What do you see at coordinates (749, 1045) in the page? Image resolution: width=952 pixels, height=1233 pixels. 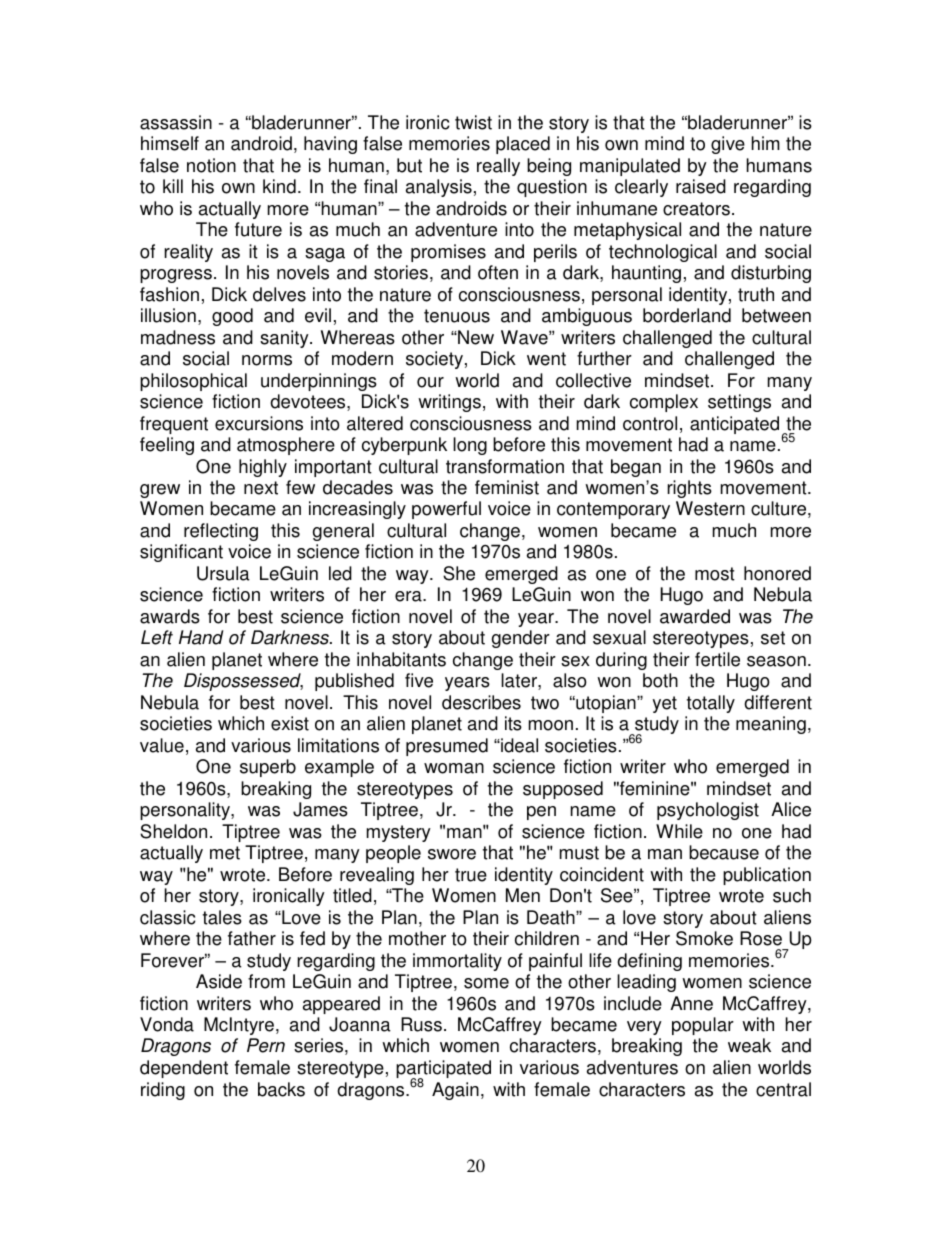 I see `weak` at bounding box center [749, 1045].
